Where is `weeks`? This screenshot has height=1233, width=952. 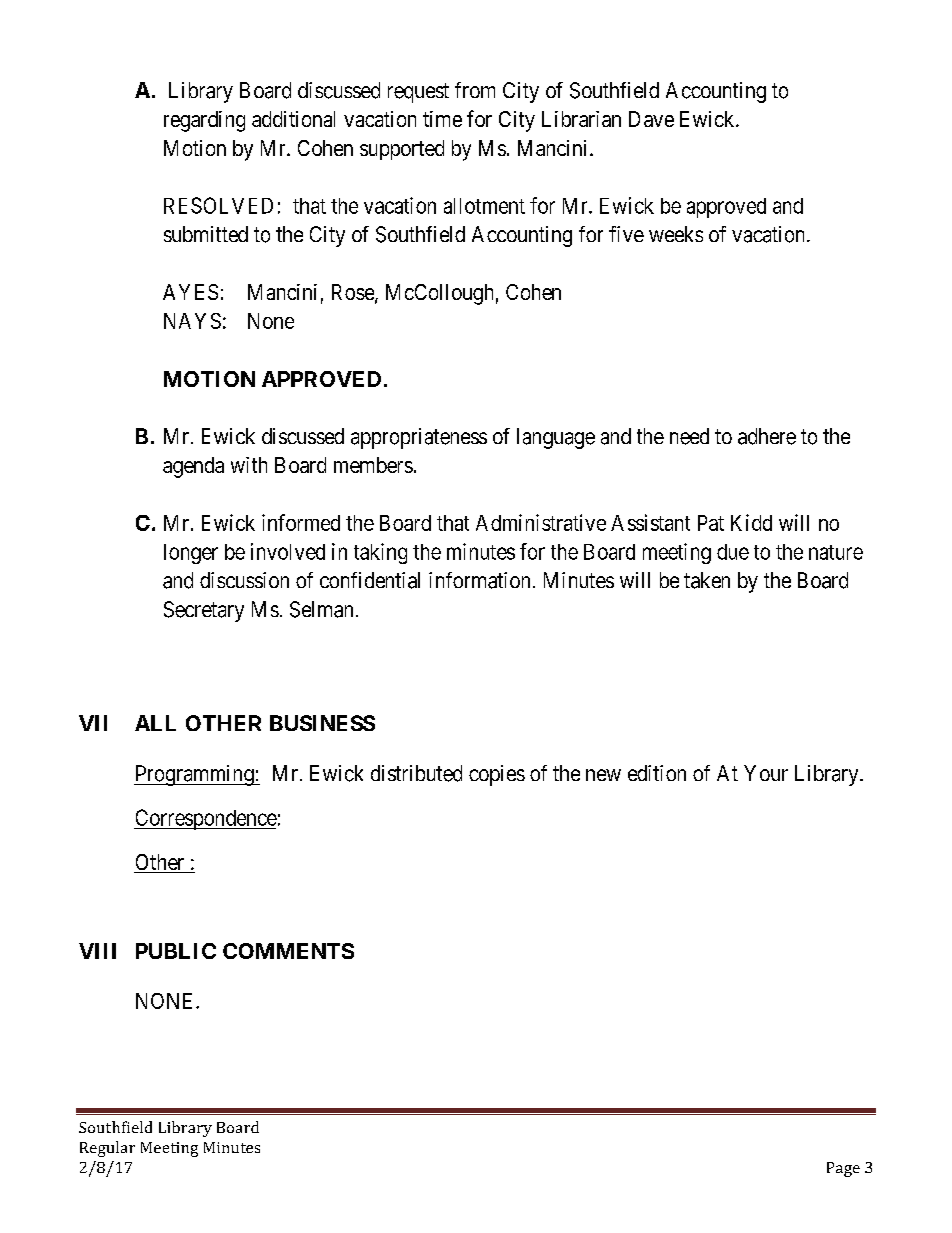 weeks is located at coordinates (676, 234).
